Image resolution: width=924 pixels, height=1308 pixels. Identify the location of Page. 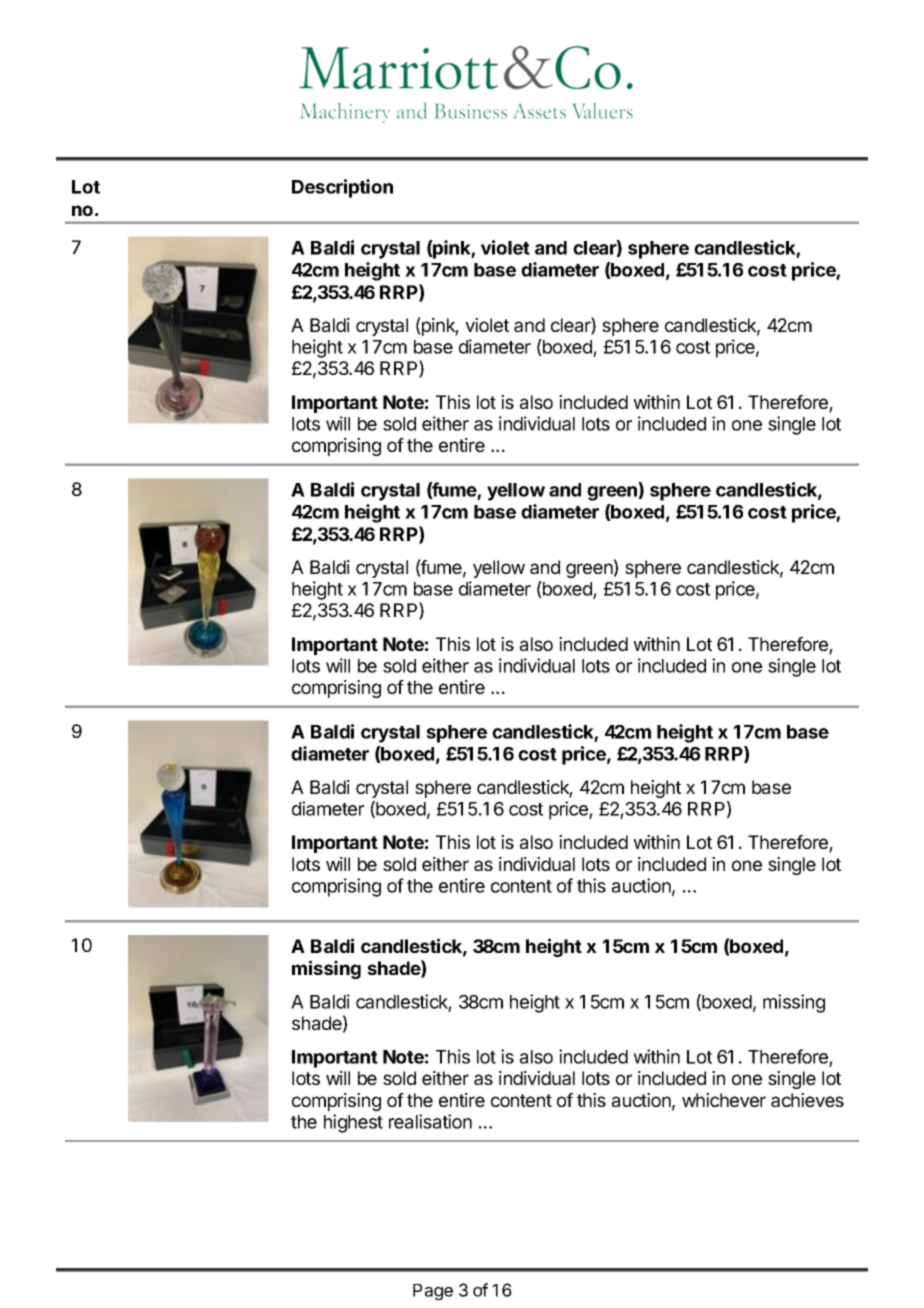
(433, 1292).
